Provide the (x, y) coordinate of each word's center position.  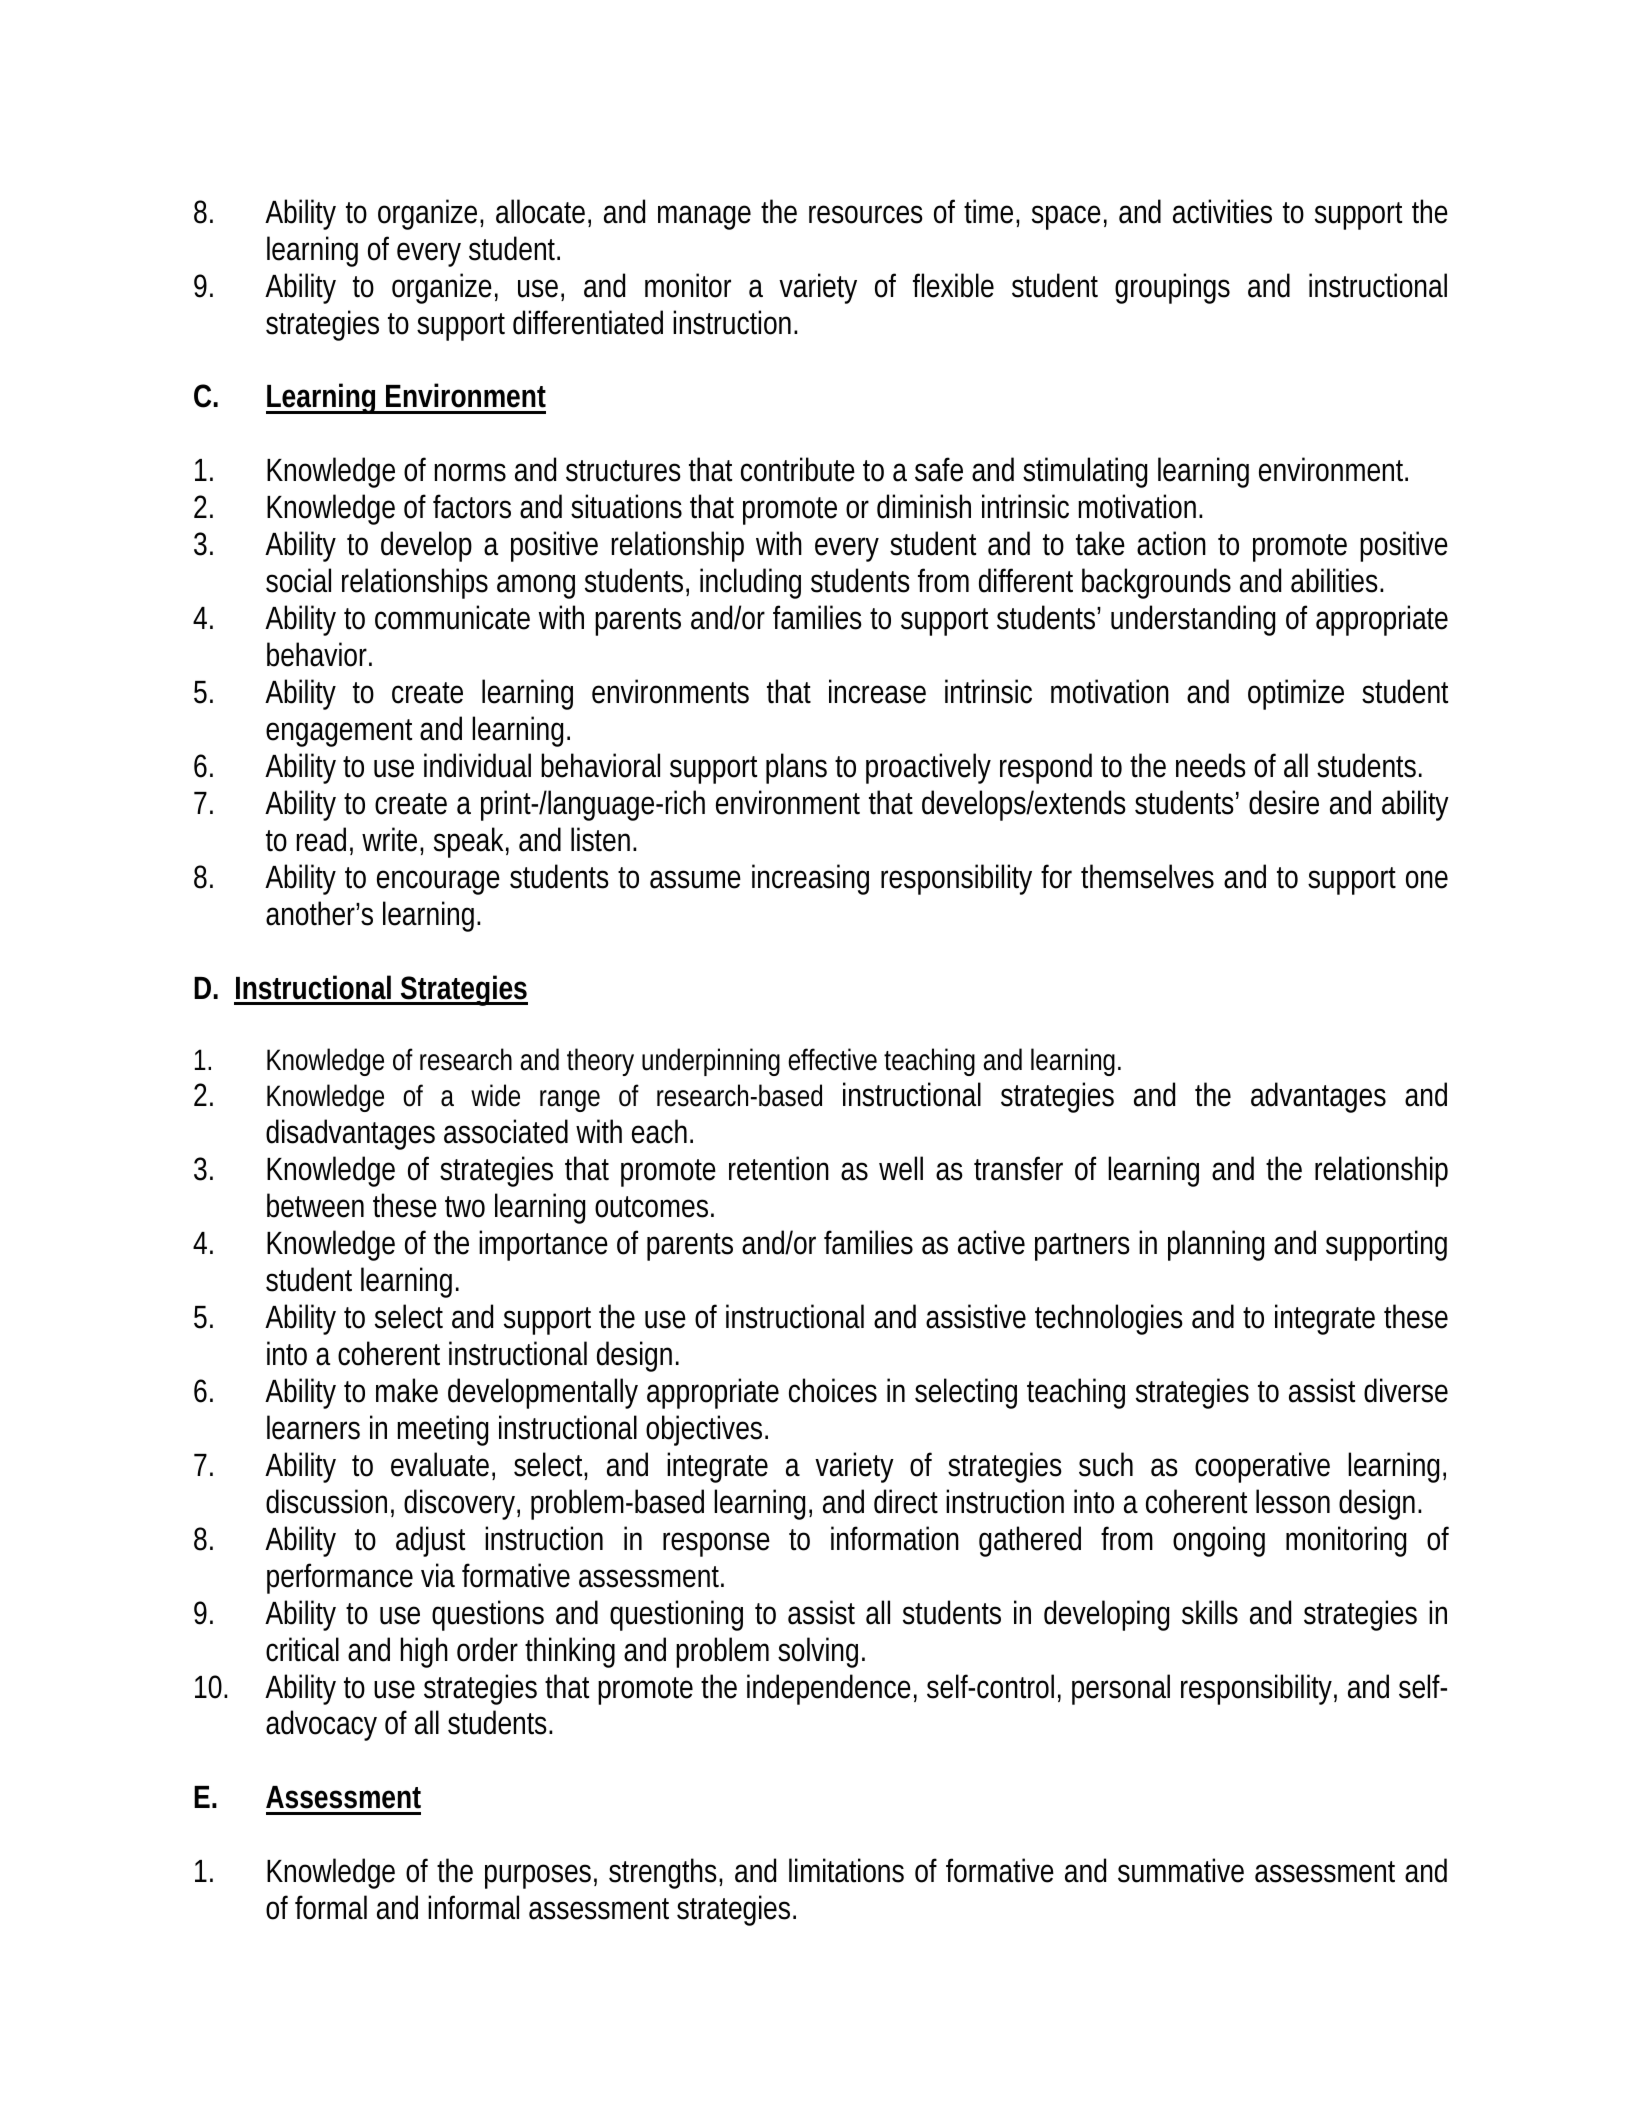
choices (833, 1390)
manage (704, 217)
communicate (452, 617)
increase (877, 691)
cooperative (1262, 1467)
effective (832, 1059)
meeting (443, 1430)
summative (1181, 1870)
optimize (1296, 694)
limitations (846, 1870)
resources (866, 214)
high (424, 1652)
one (1427, 879)
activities (1222, 211)
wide (495, 1095)
